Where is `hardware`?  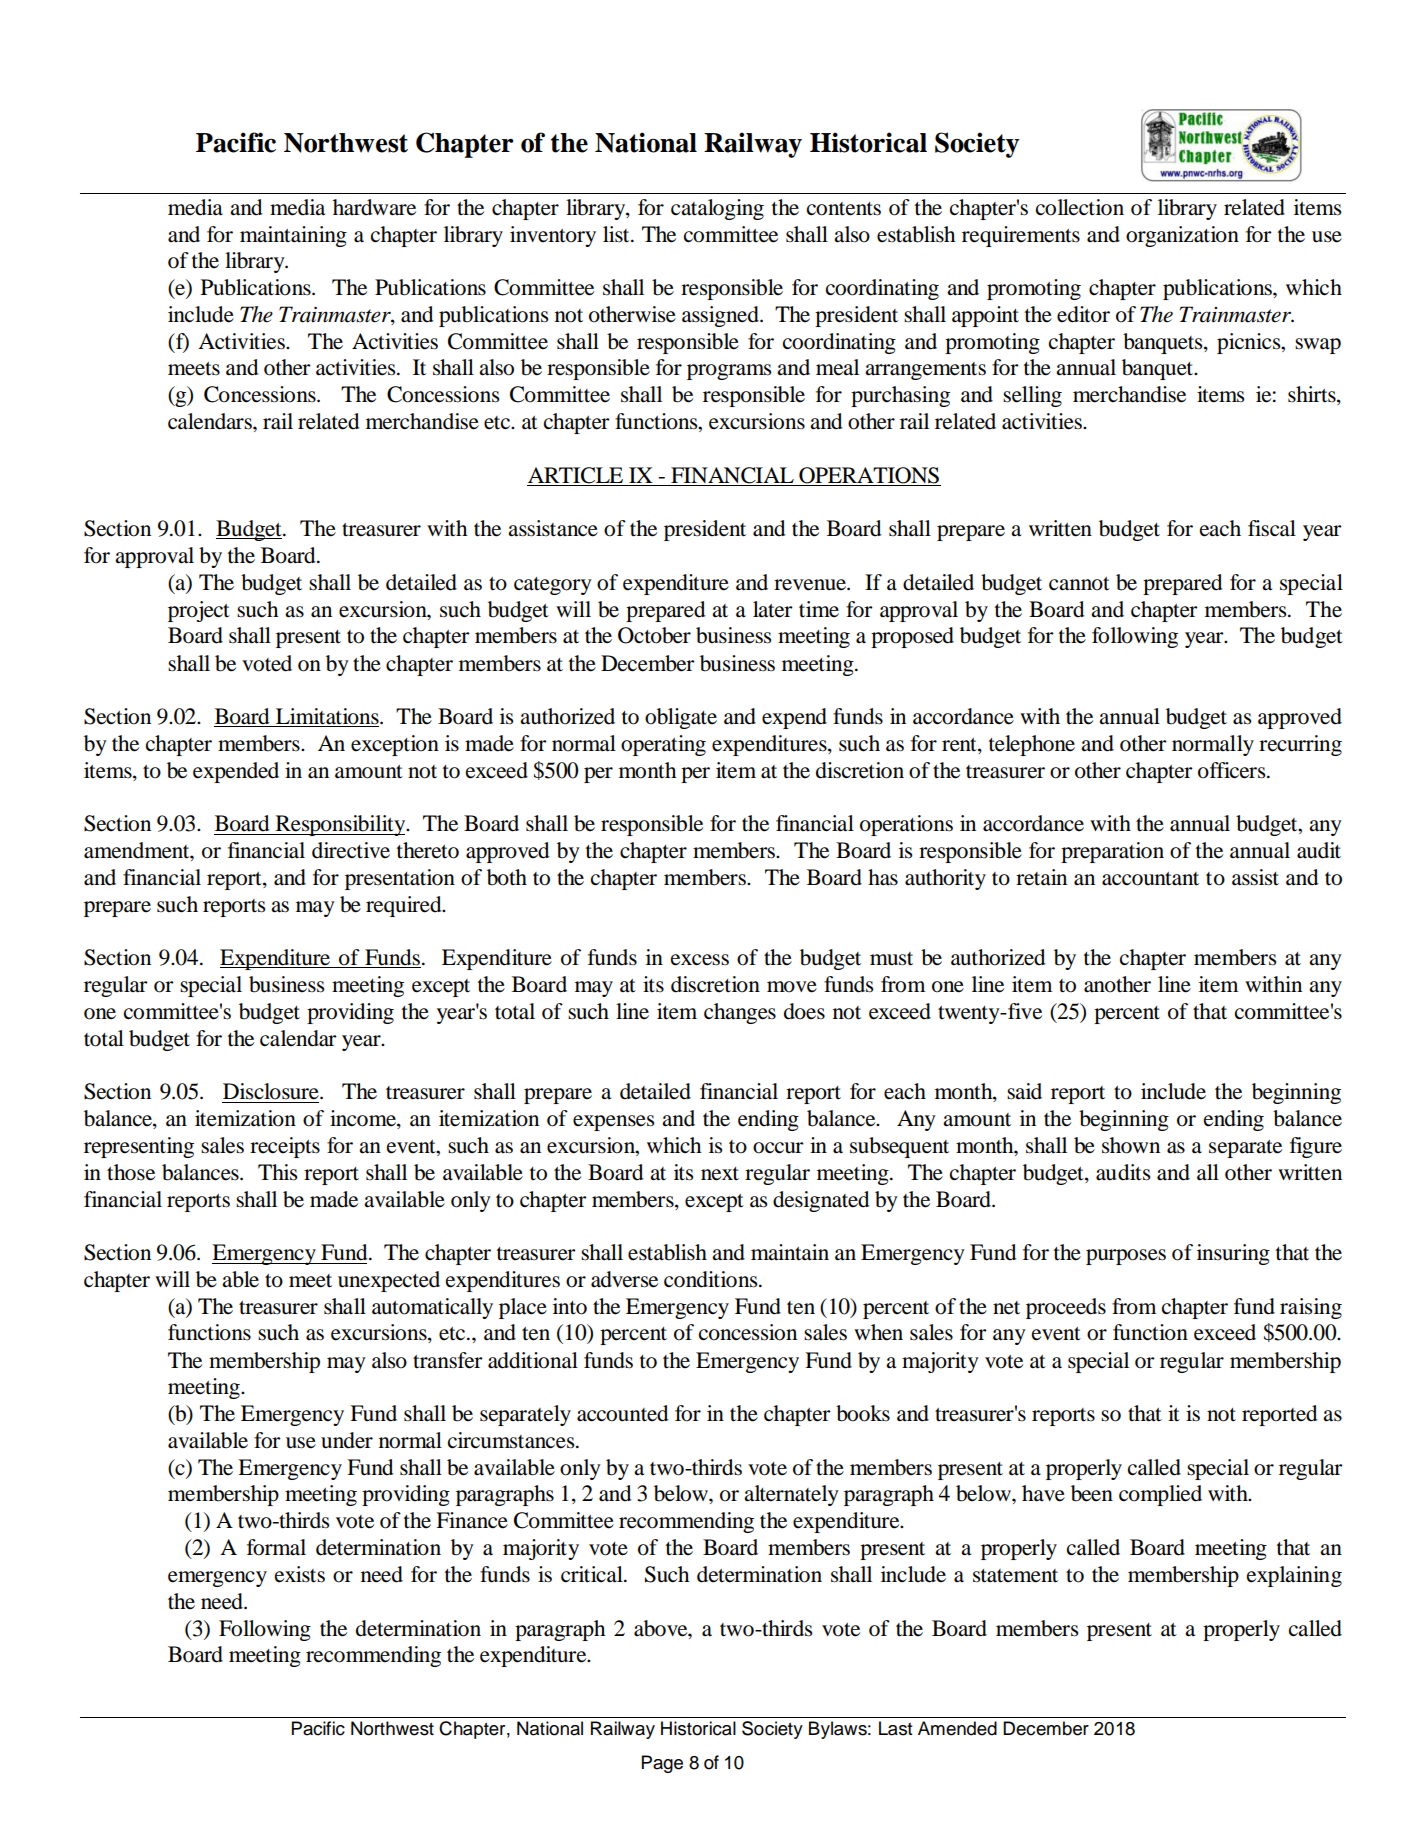 hardware is located at coordinates (374, 207).
